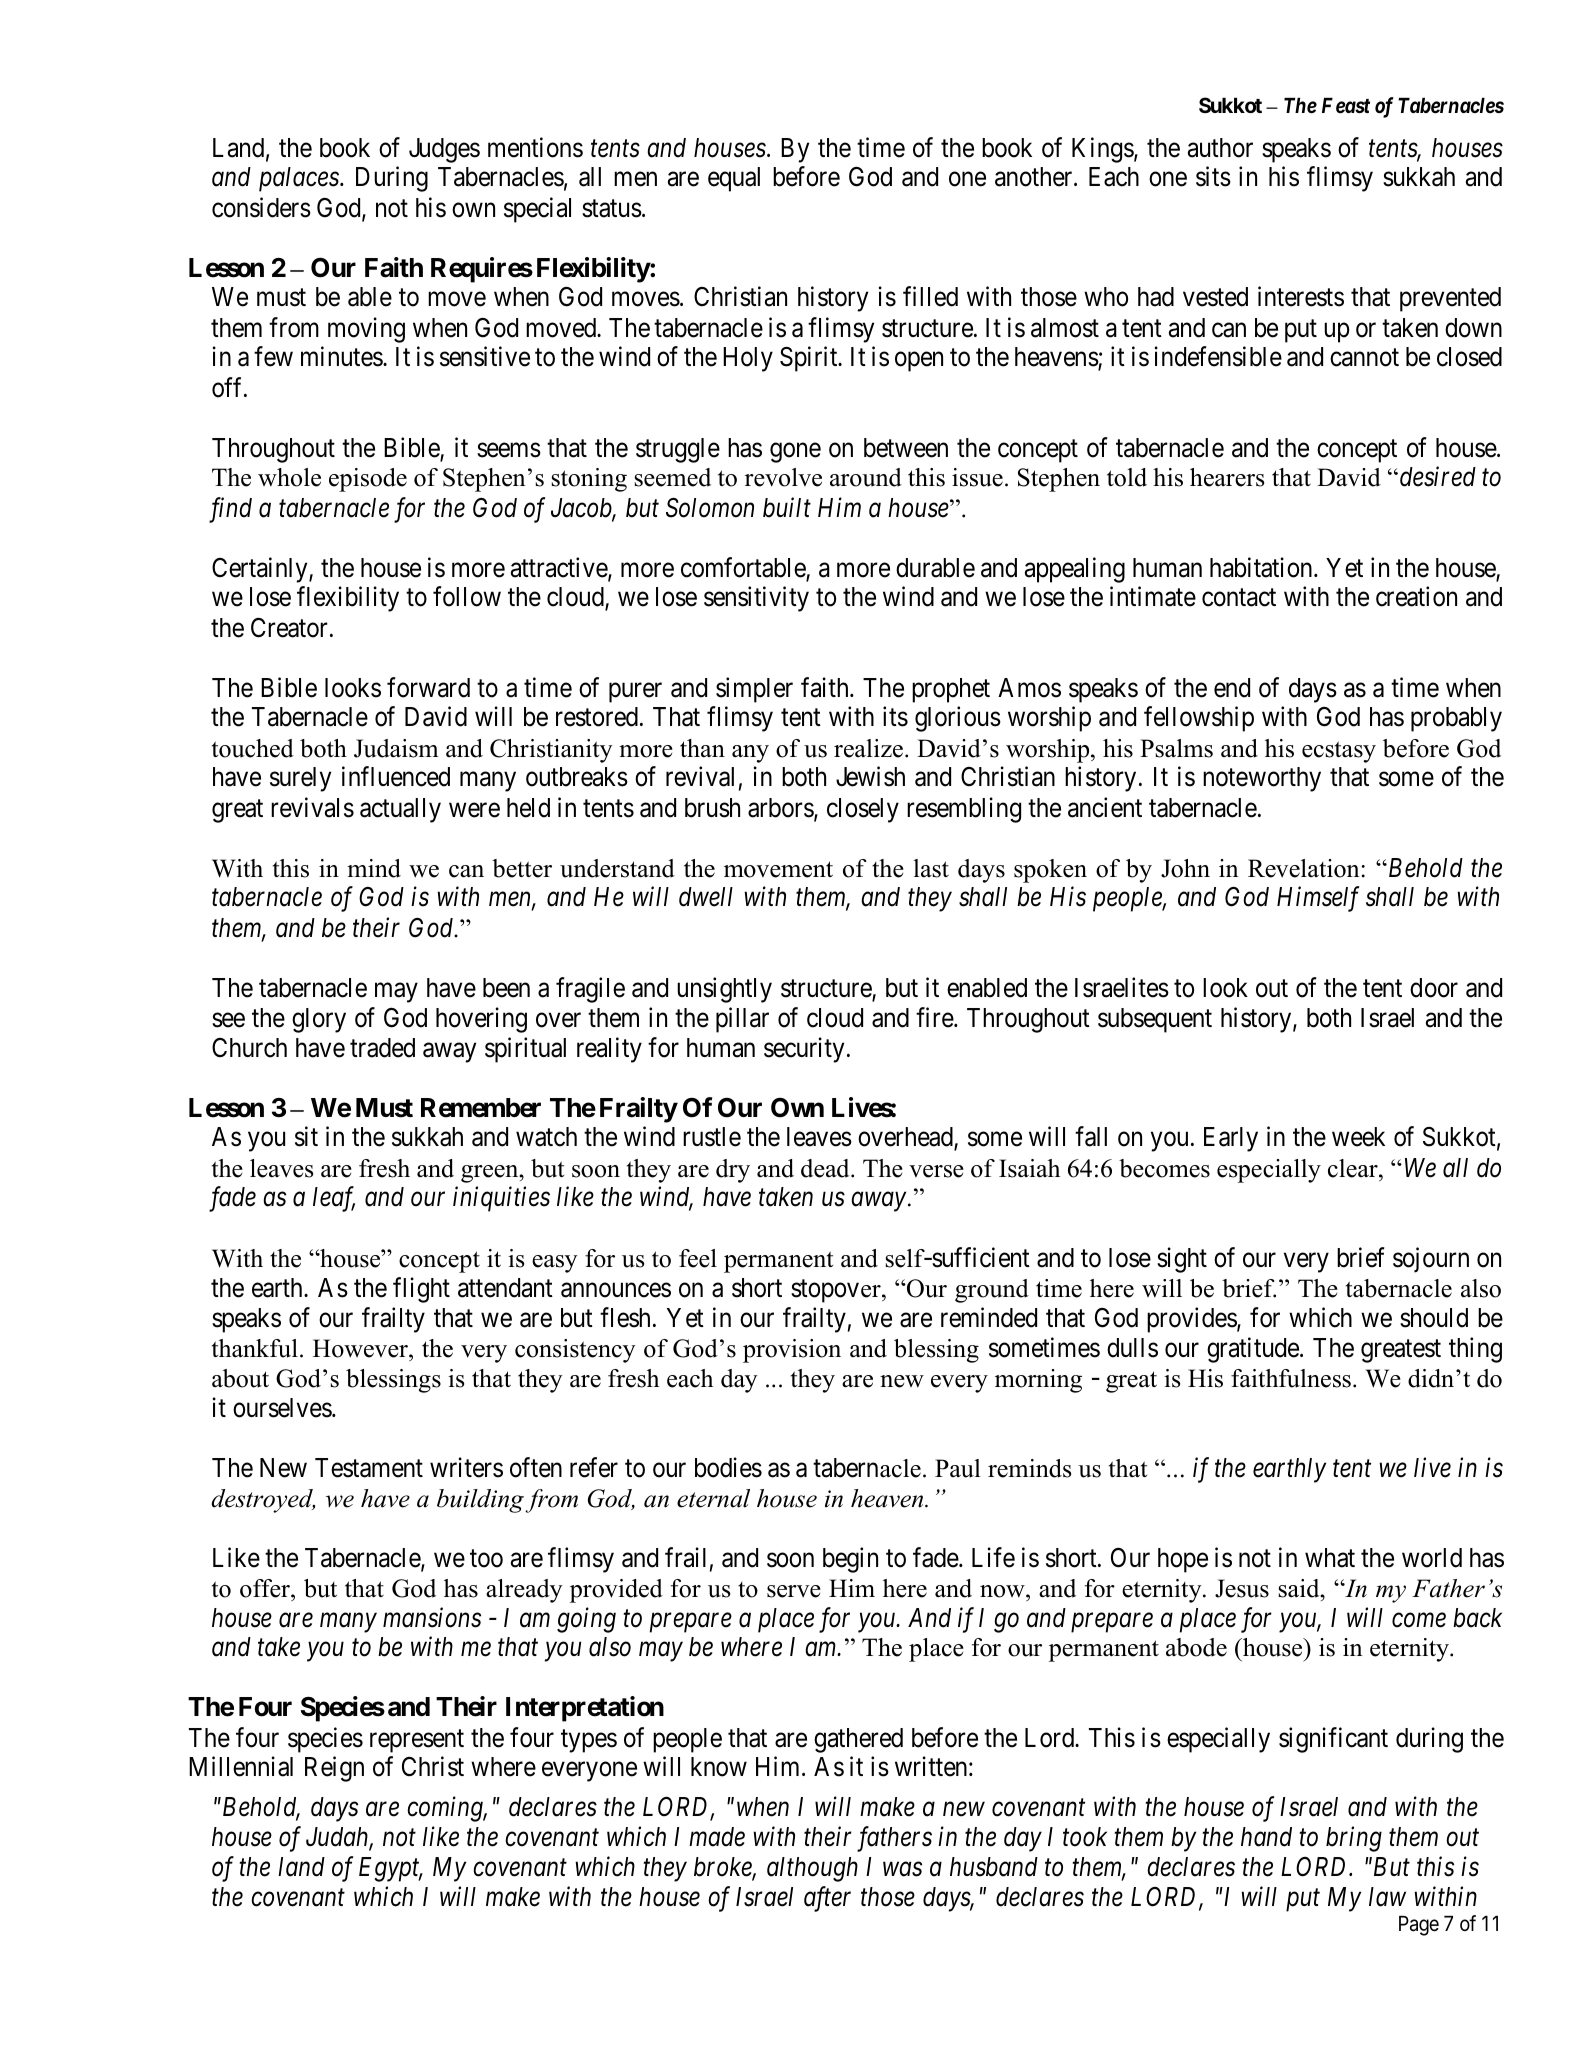 Image resolution: width=1596 pixels, height=2066 pixels. Describe the element at coordinates (300, 179) in the screenshot. I see `palaces` at that location.
